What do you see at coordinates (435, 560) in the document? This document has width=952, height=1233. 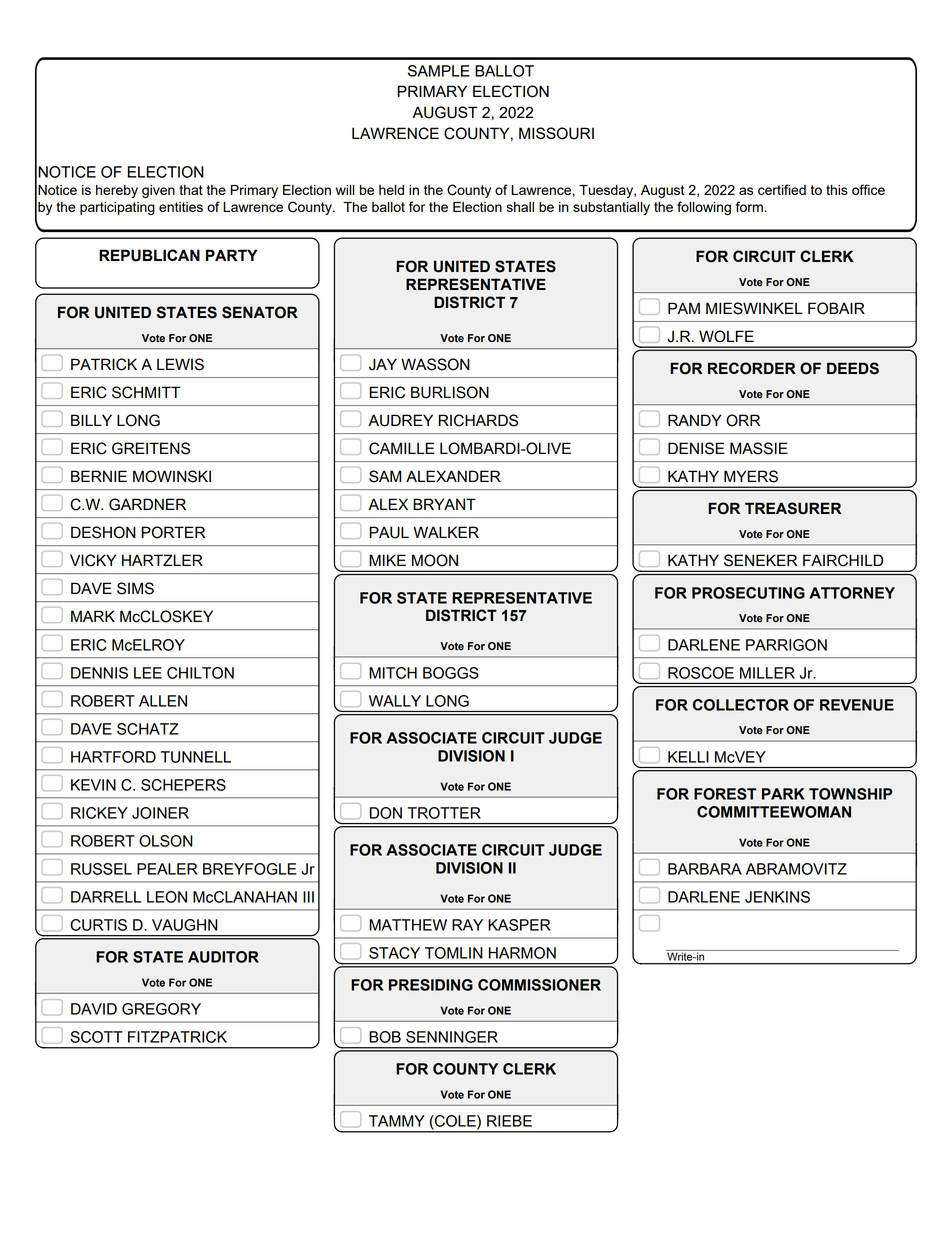 I see `MOON` at bounding box center [435, 560].
